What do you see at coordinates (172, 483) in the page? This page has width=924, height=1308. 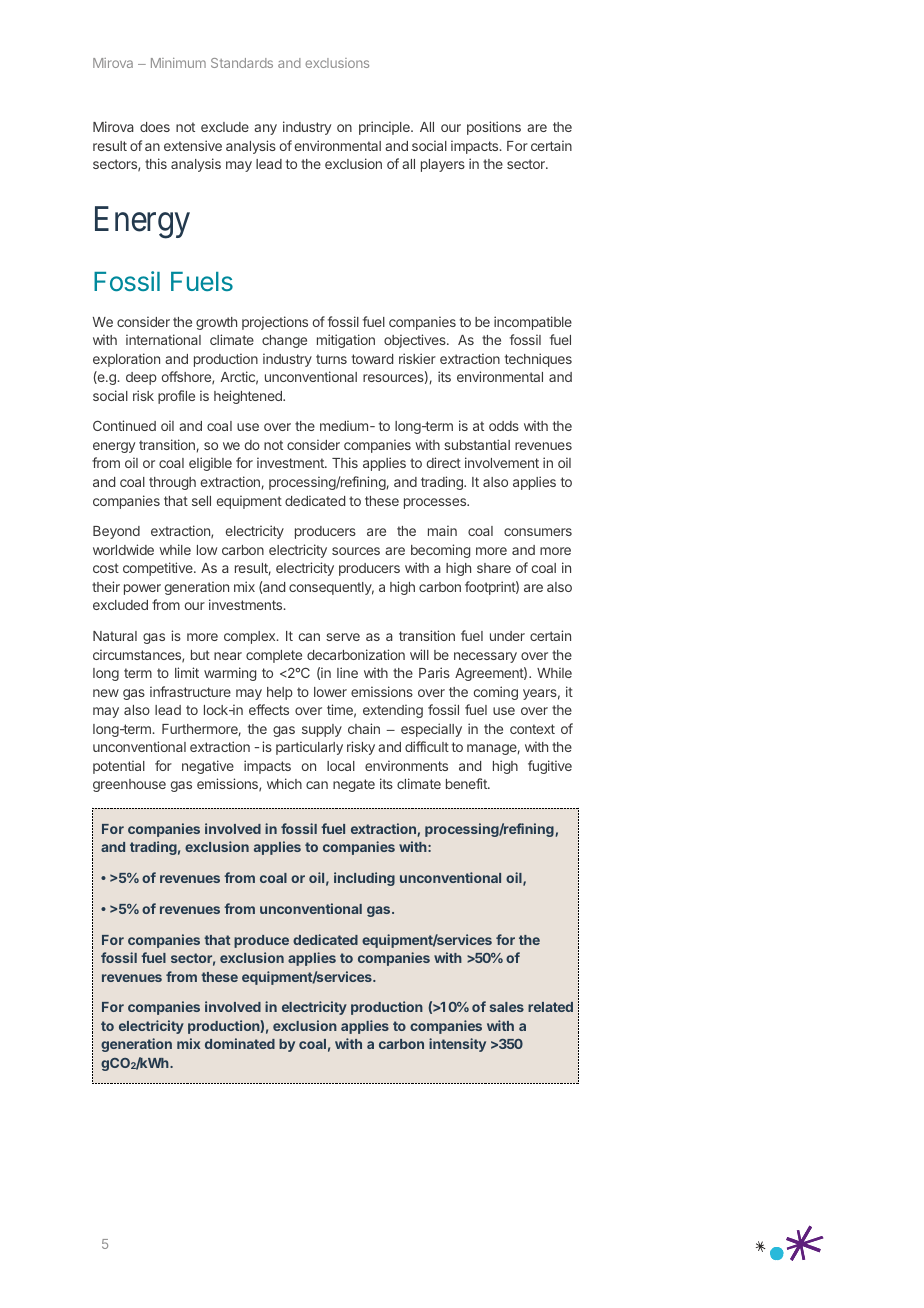 I see `through` at bounding box center [172, 483].
